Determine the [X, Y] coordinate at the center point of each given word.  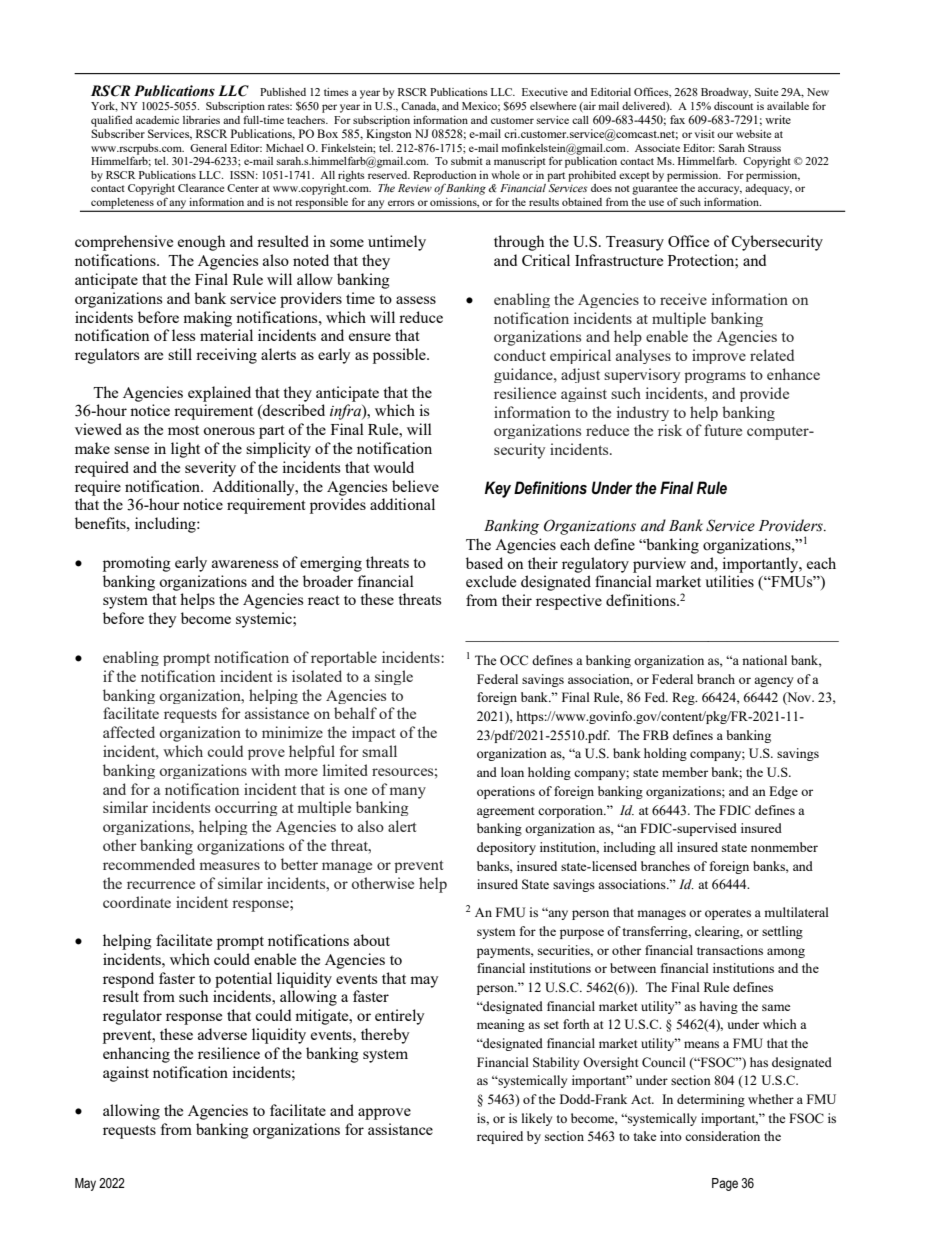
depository [506, 848]
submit [467, 161]
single [394, 677]
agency [774, 682]
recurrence [161, 885]
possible [400, 356]
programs [715, 377]
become [206, 618]
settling [782, 932]
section [564, 1136]
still [180, 354]
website [753, 134]
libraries [201, 120]
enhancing [136, 1055]
